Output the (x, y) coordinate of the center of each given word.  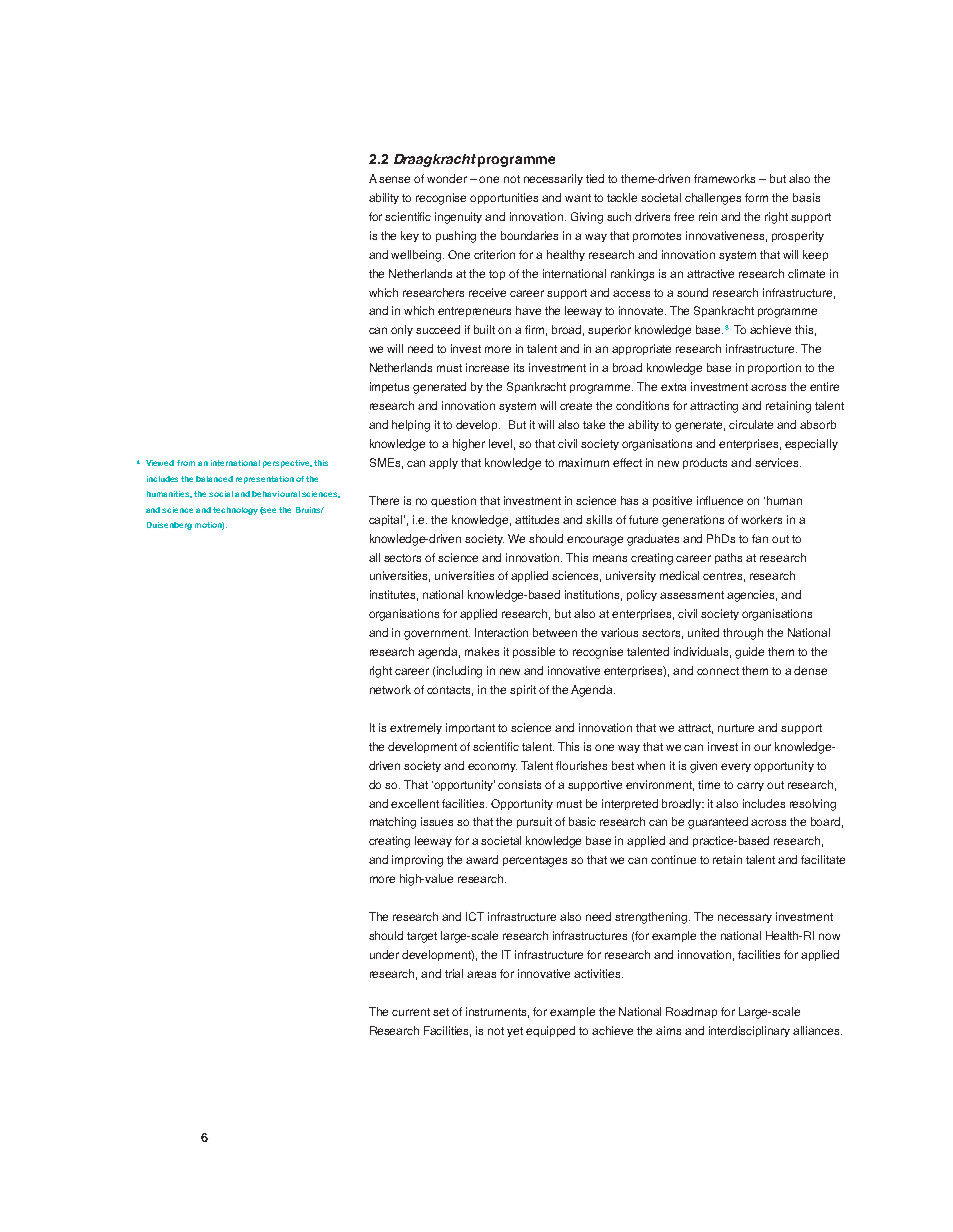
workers (761, 519)
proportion (774, 368)
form (756, 197)
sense (394, 179)
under (384, 954)
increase (487, 367)
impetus (389, 387)
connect (718, 671)
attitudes (537, 519)
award (482, 859)
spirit (523, 690)
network (390, 689)
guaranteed (718, 823)
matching (393, 823)
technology (235, 511)
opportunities (504, 198)
